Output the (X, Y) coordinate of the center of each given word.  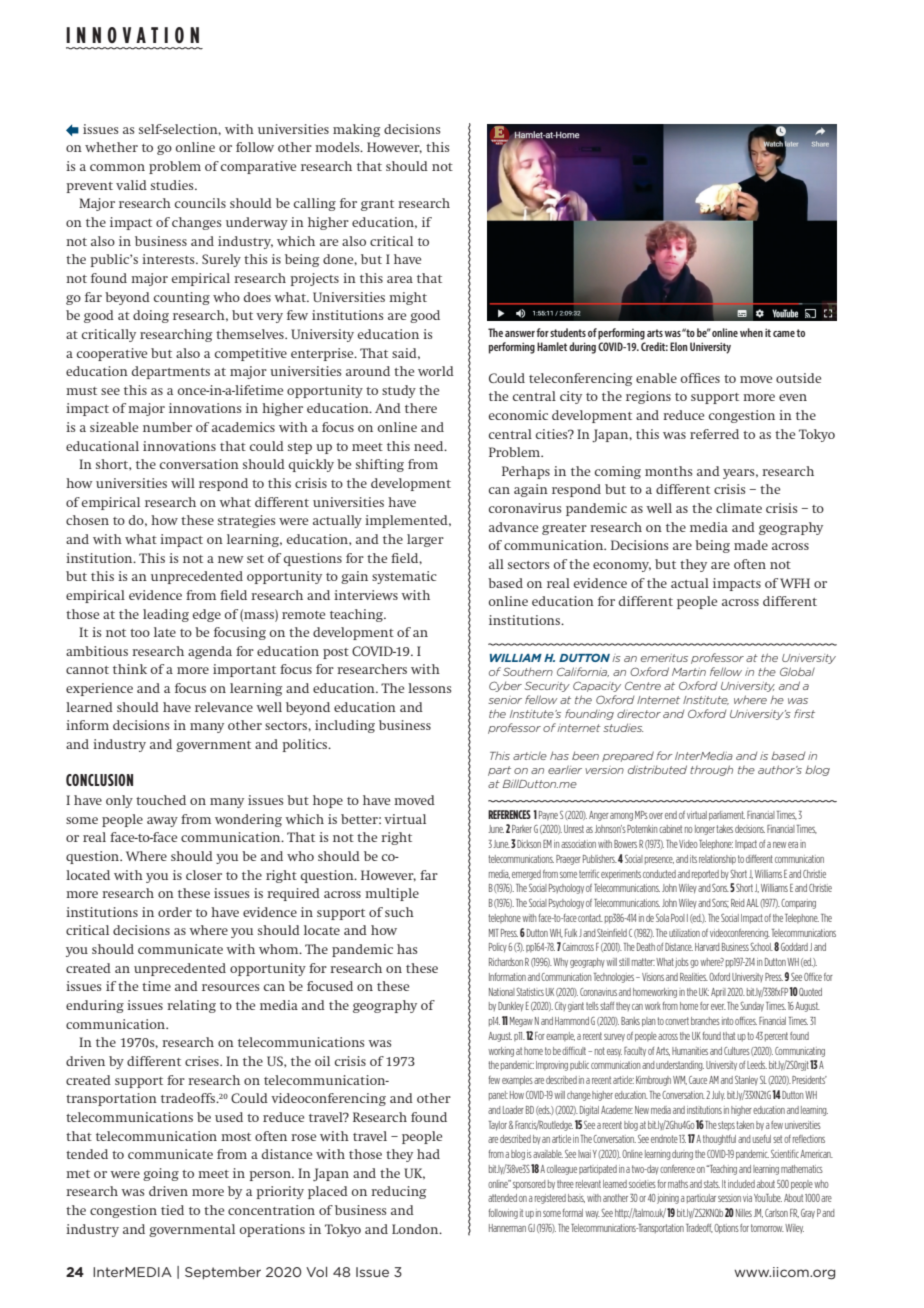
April (718, 993)
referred (714, 434)
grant (377, 205)
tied (172, 1210)
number (167, 427)
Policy (498, 948)
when (751, 332)
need (430, 446)
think (130, 669)
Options (726, 1229)
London (416, 1229)
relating (191, 1006)
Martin (689, 672)
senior (505, 700)
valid (131, 185)
